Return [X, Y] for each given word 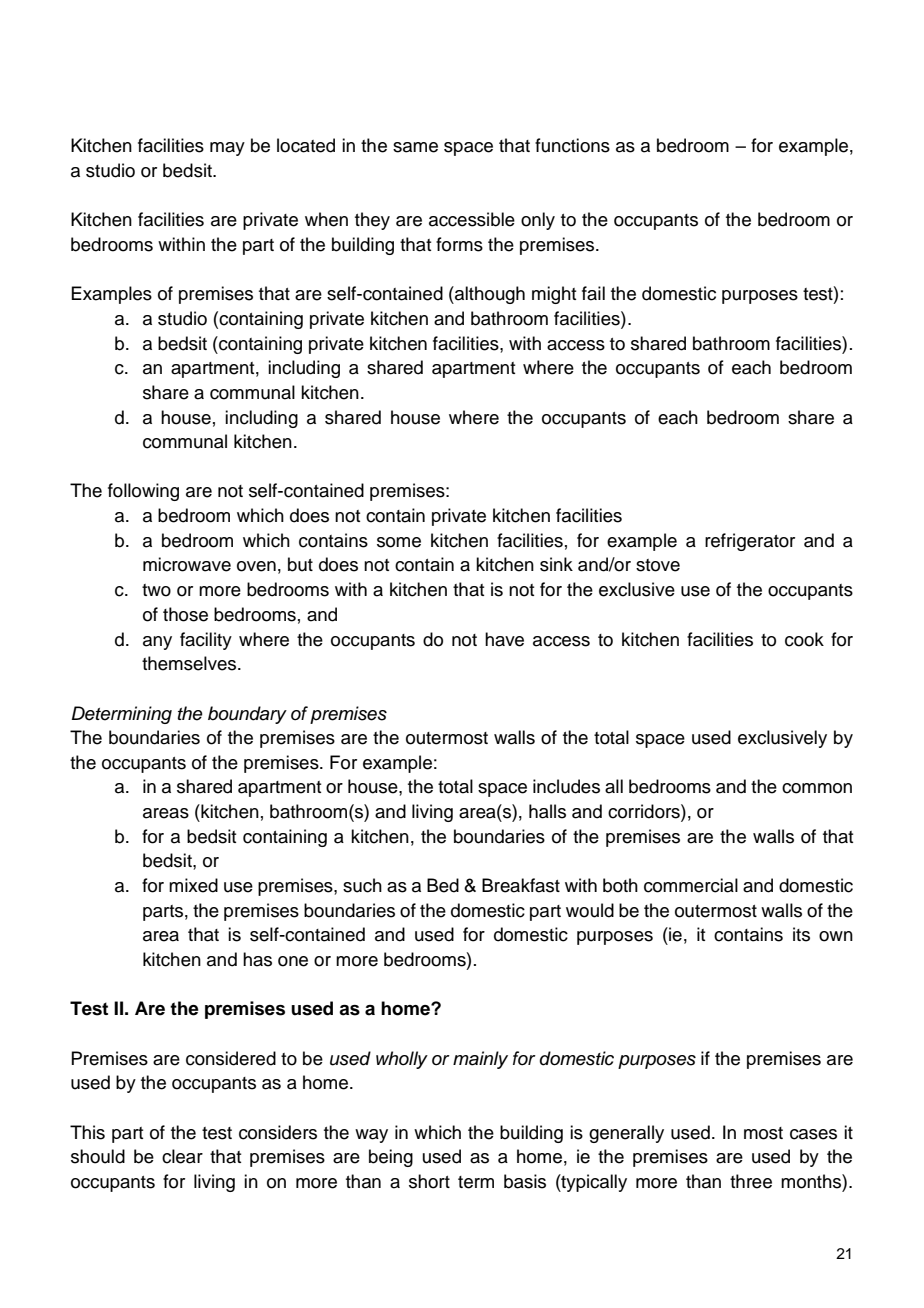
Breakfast [521, 885]
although [489, 295]
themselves [189, 663]
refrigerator [750, 542]
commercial [691, 885]
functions [572, 145]
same [415, 147]
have [504, 639]
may [227, 149]
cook [804, 639]
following [143, 492]
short [429, 1181]
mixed [193, 885]
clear [182, 1156]
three [751, 1181]
